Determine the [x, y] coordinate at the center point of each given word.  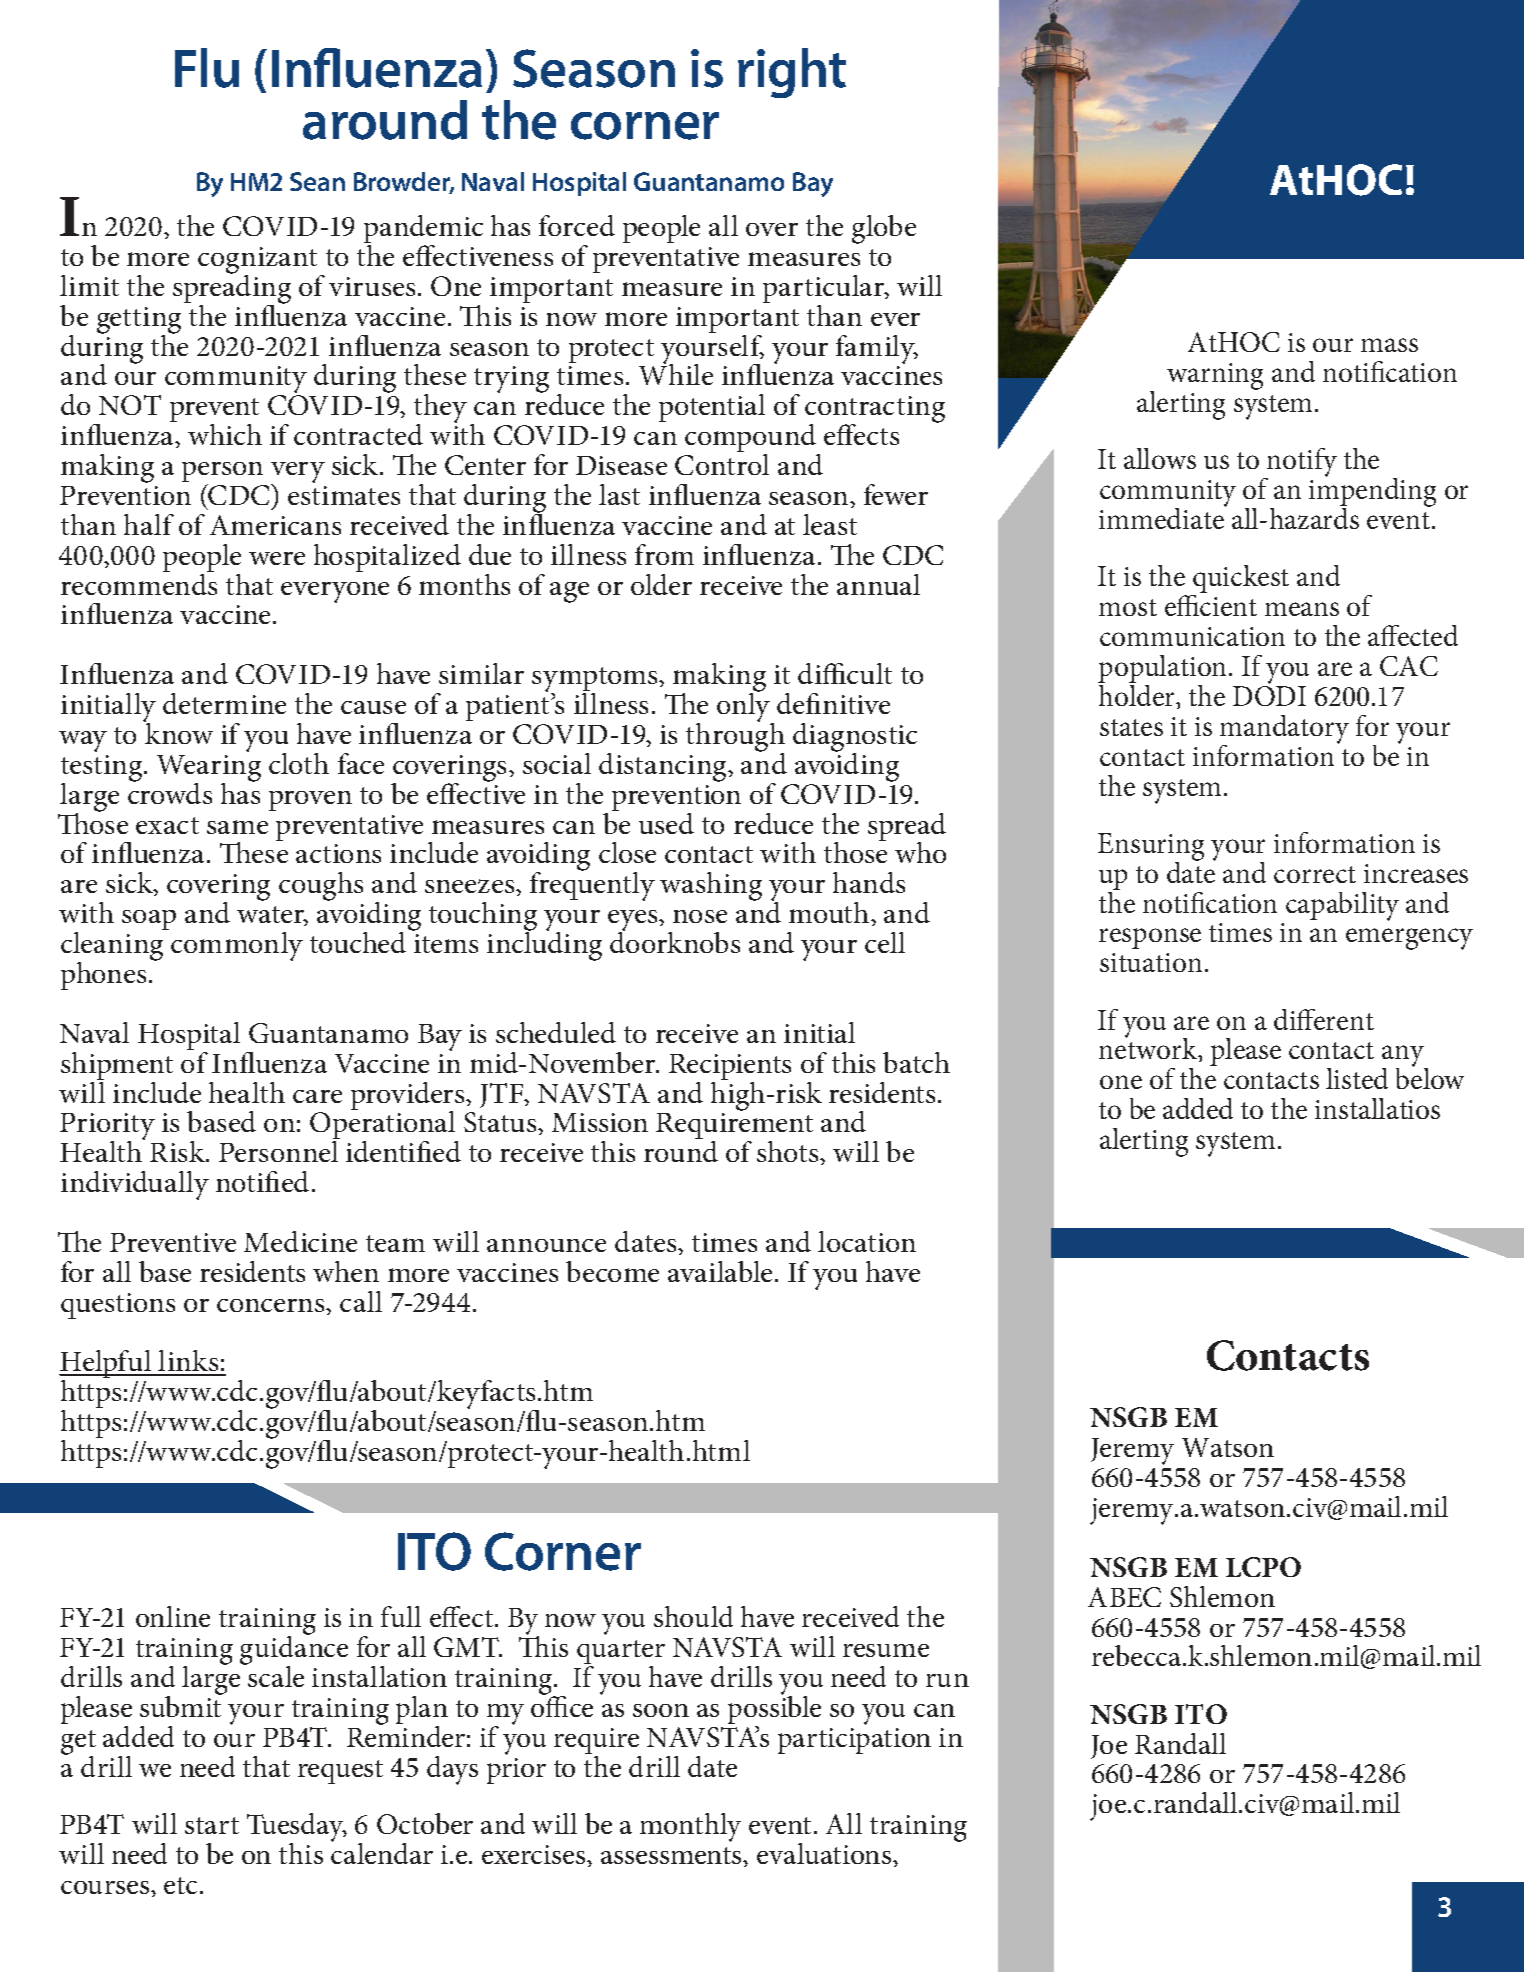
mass [1389, 345]
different [1324, 1019]
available [720, 1271]
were [277, 558]
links [189, 1362]
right [792, 73]
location [867, 1241]
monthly [690, 1827]
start [212, 1825]
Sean [317, 181]
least [830, 524]
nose [700, 916]
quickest [1240, 581]
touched [358, 942]
